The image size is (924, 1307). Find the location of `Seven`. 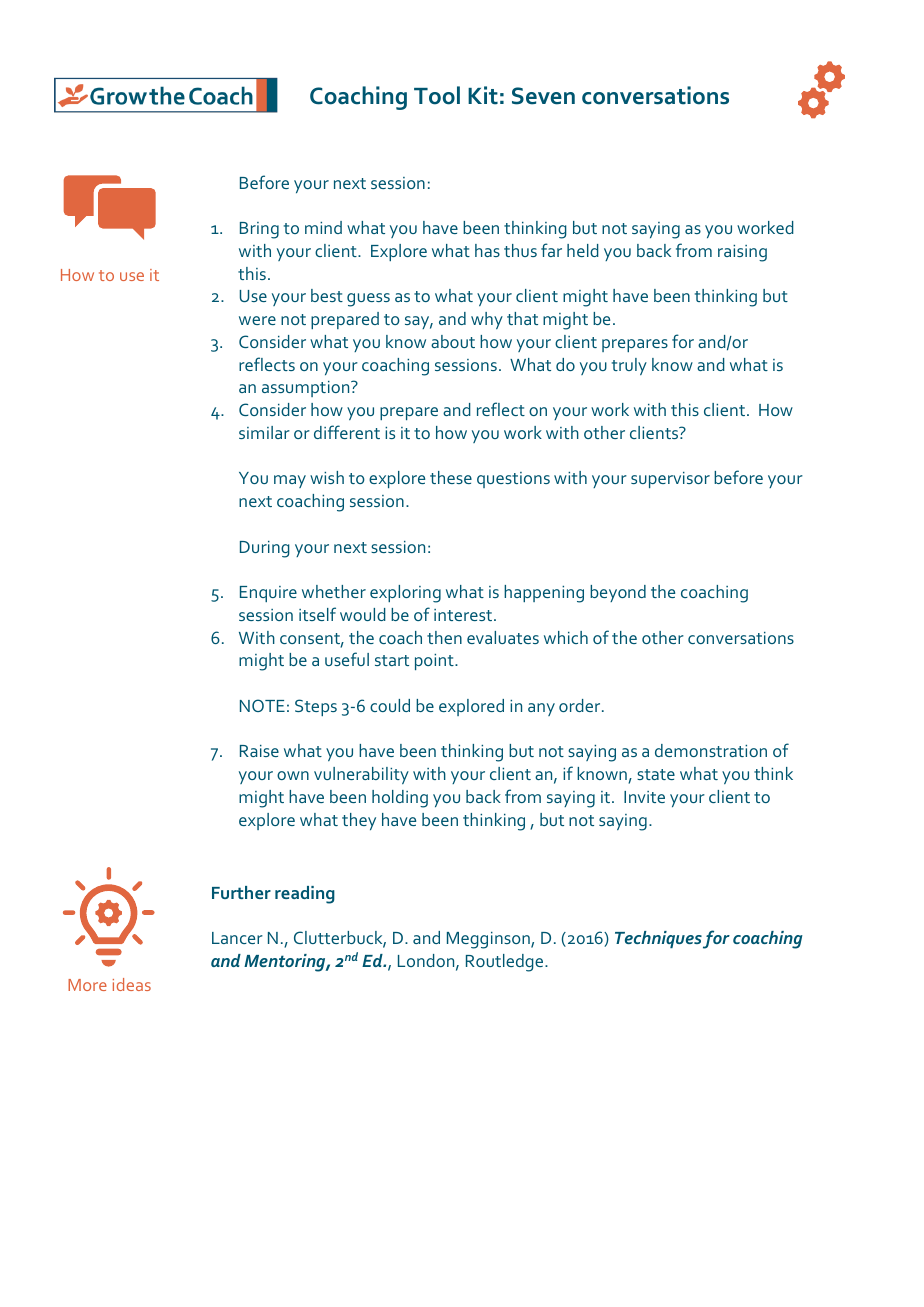

Seven is located at coordinates (543, 96).
